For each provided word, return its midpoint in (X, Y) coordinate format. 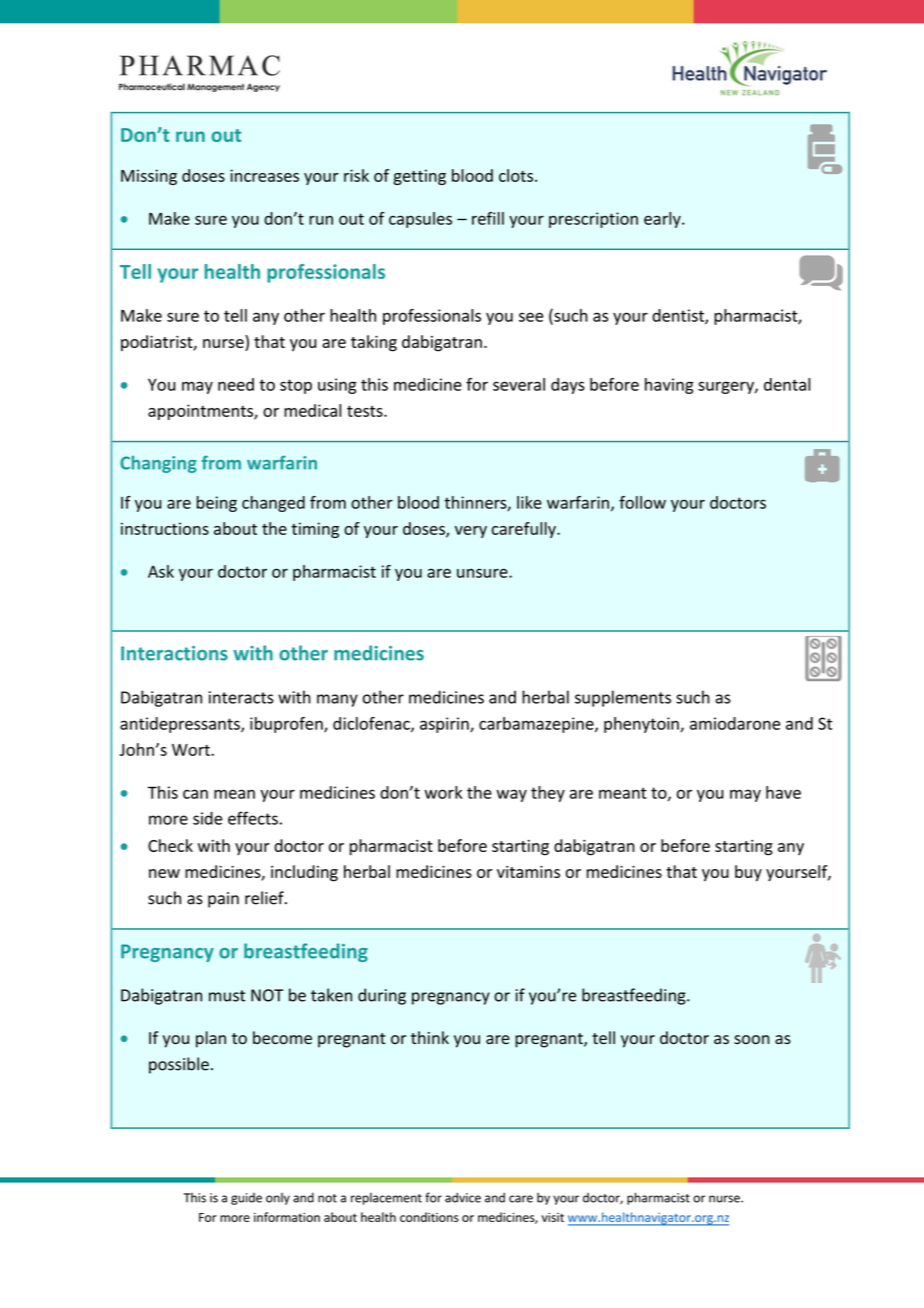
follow (642, 502)
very (471, 532)
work (443, 792)
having (669, 386)
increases (264, 175)
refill (488, 218)
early (663, 220)
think (430, 1037)
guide (246, 1199)
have (783, 792)
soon (752, 1040)
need (236, 384)
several (519, 384)
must (227, 996)
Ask (161, 571)
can (195, 794)
